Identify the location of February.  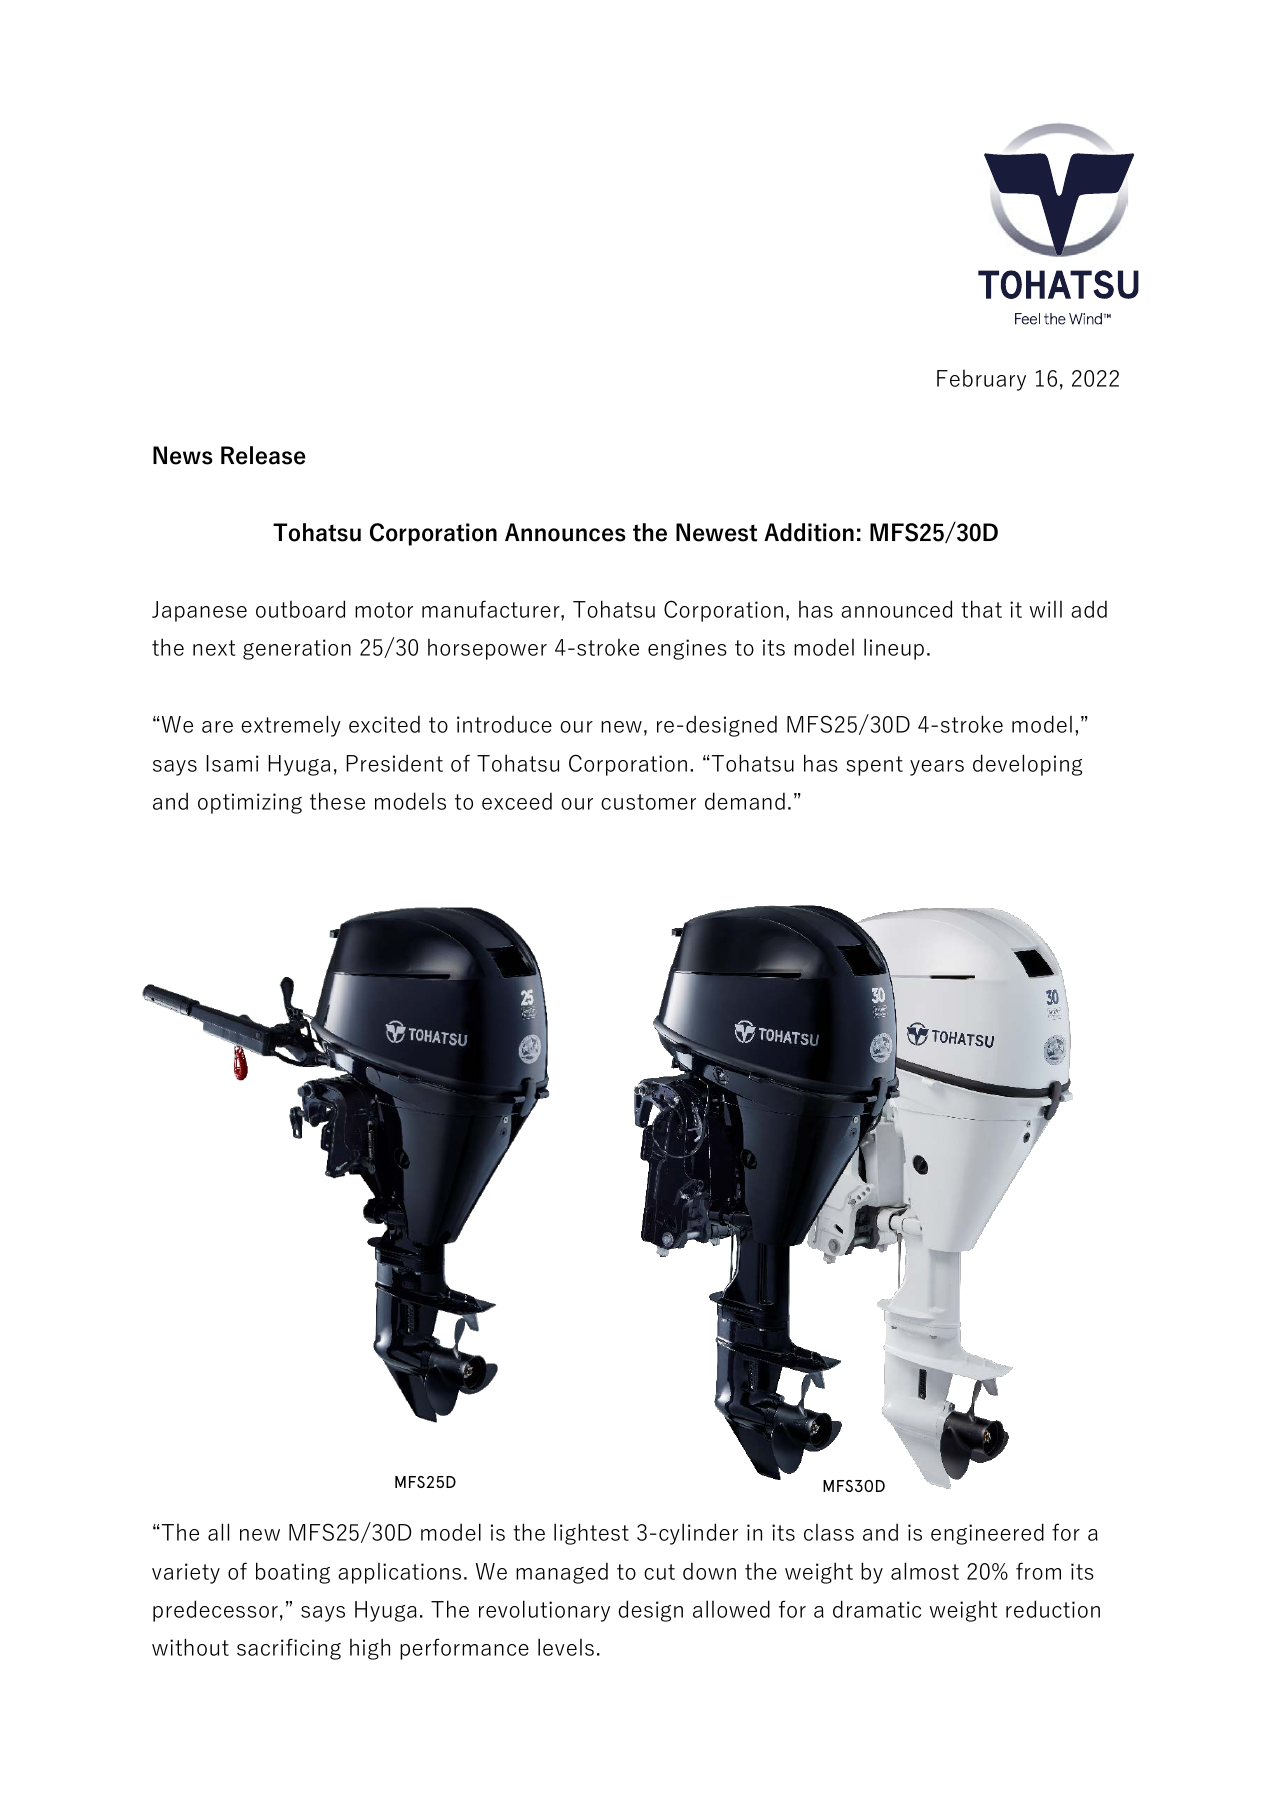
(981, 380).
